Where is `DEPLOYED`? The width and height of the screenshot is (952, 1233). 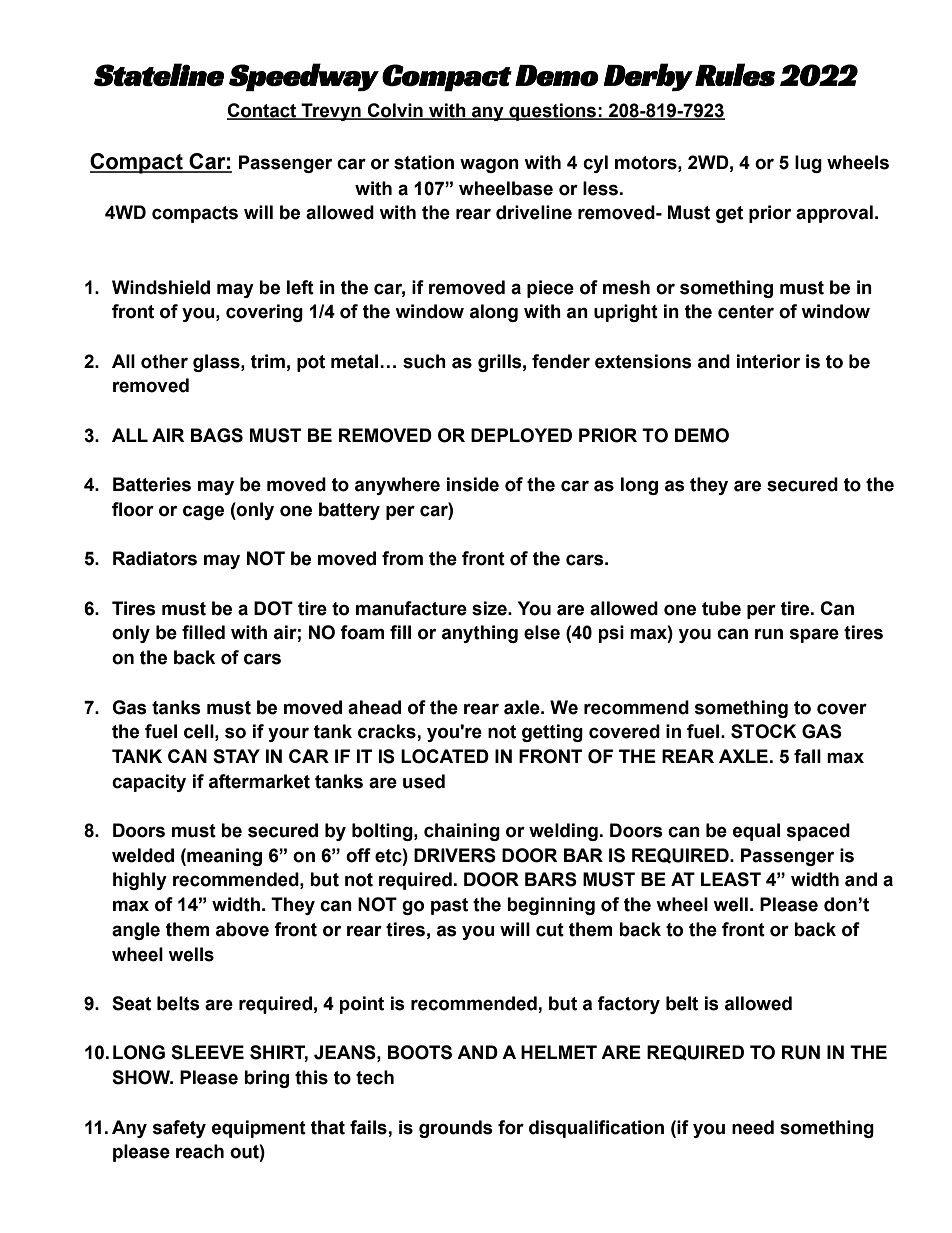
DEPLOYED is located at coordinates (521, 435).
